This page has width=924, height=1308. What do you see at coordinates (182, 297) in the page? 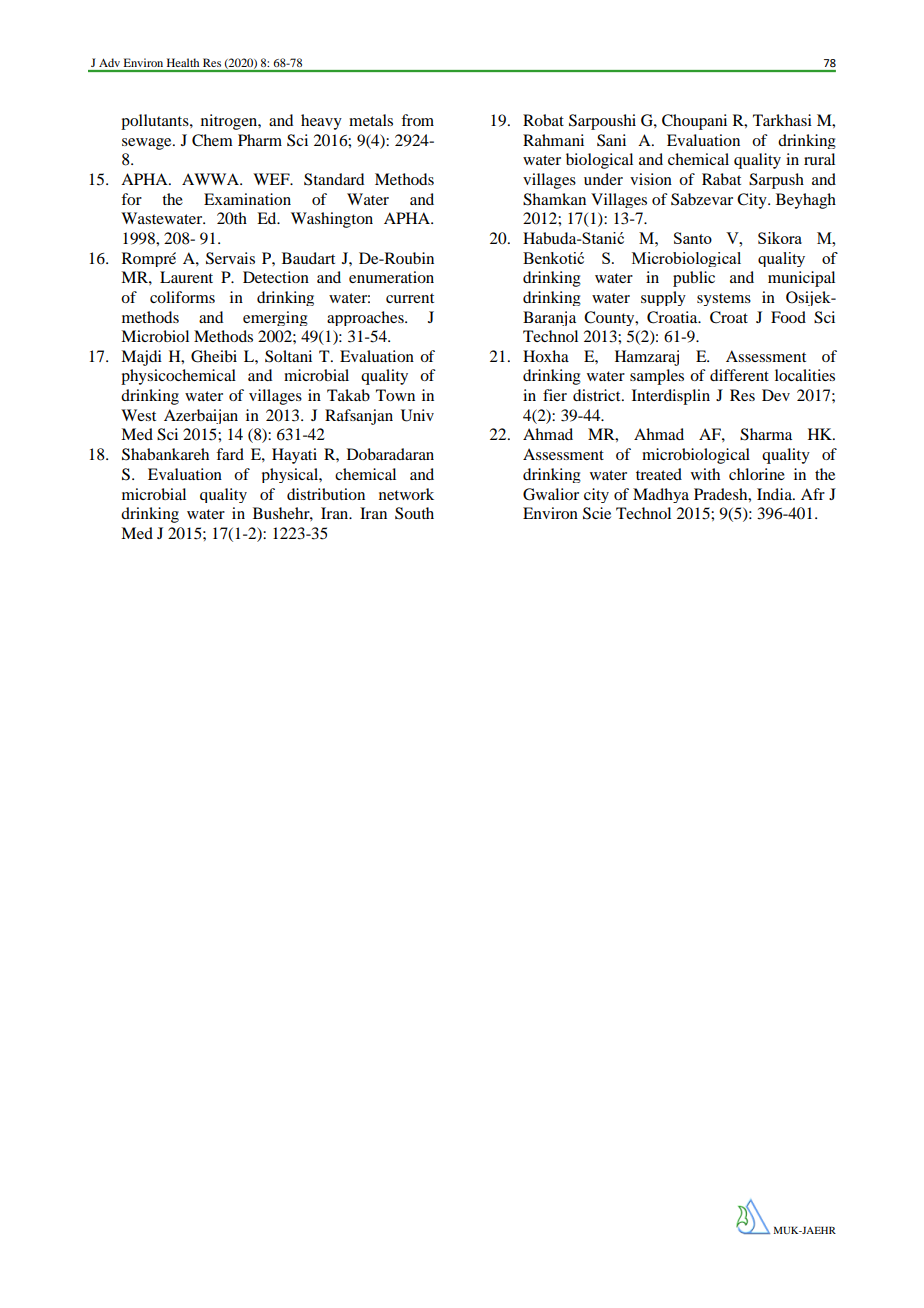
I see `coliforms` at bounding box center [182, 297].
